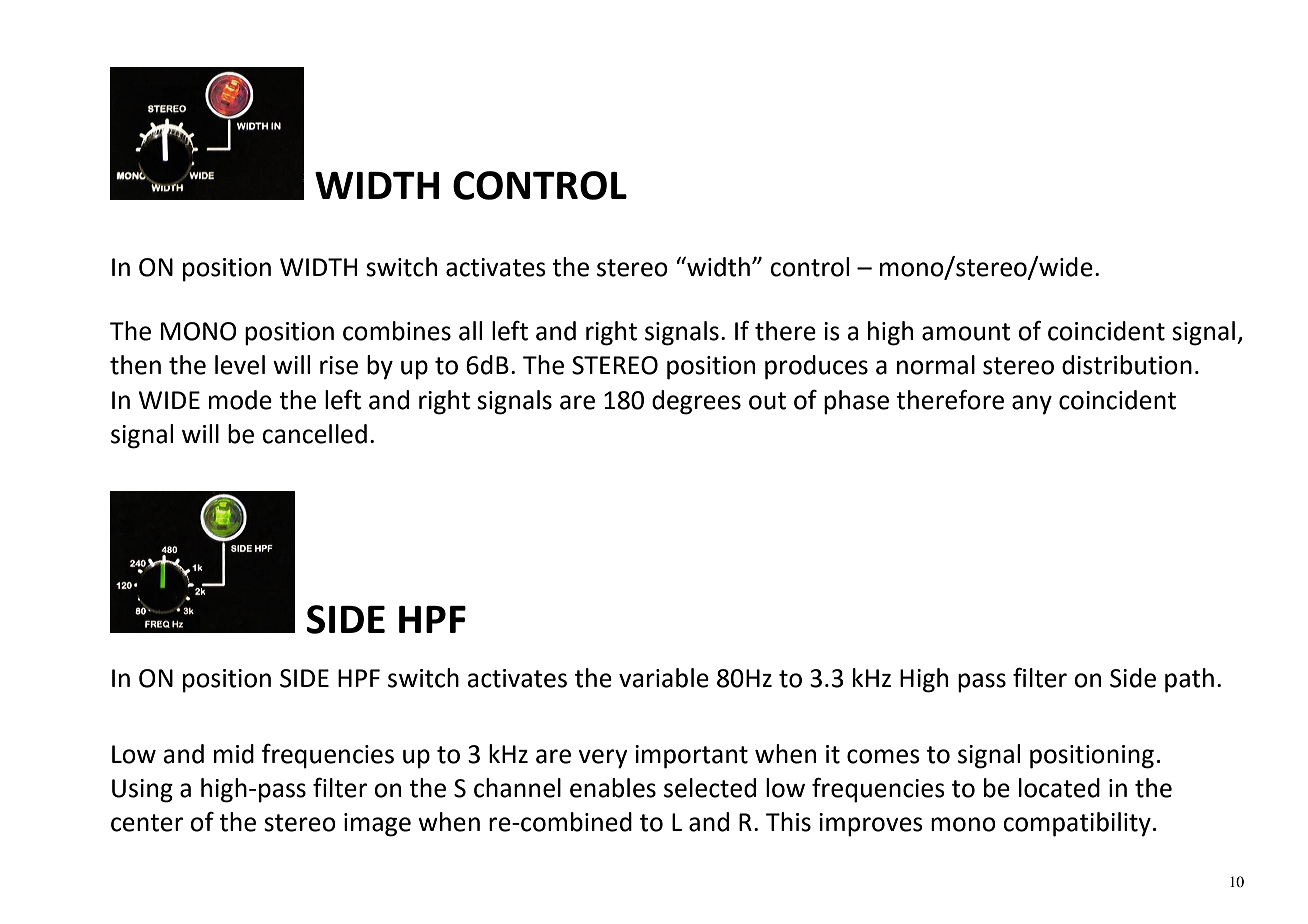 This document has height=924, width=1308. What do you see at coordinates (1189, 680) in the document?
I see `path` at bounding box center [1189, 680].
